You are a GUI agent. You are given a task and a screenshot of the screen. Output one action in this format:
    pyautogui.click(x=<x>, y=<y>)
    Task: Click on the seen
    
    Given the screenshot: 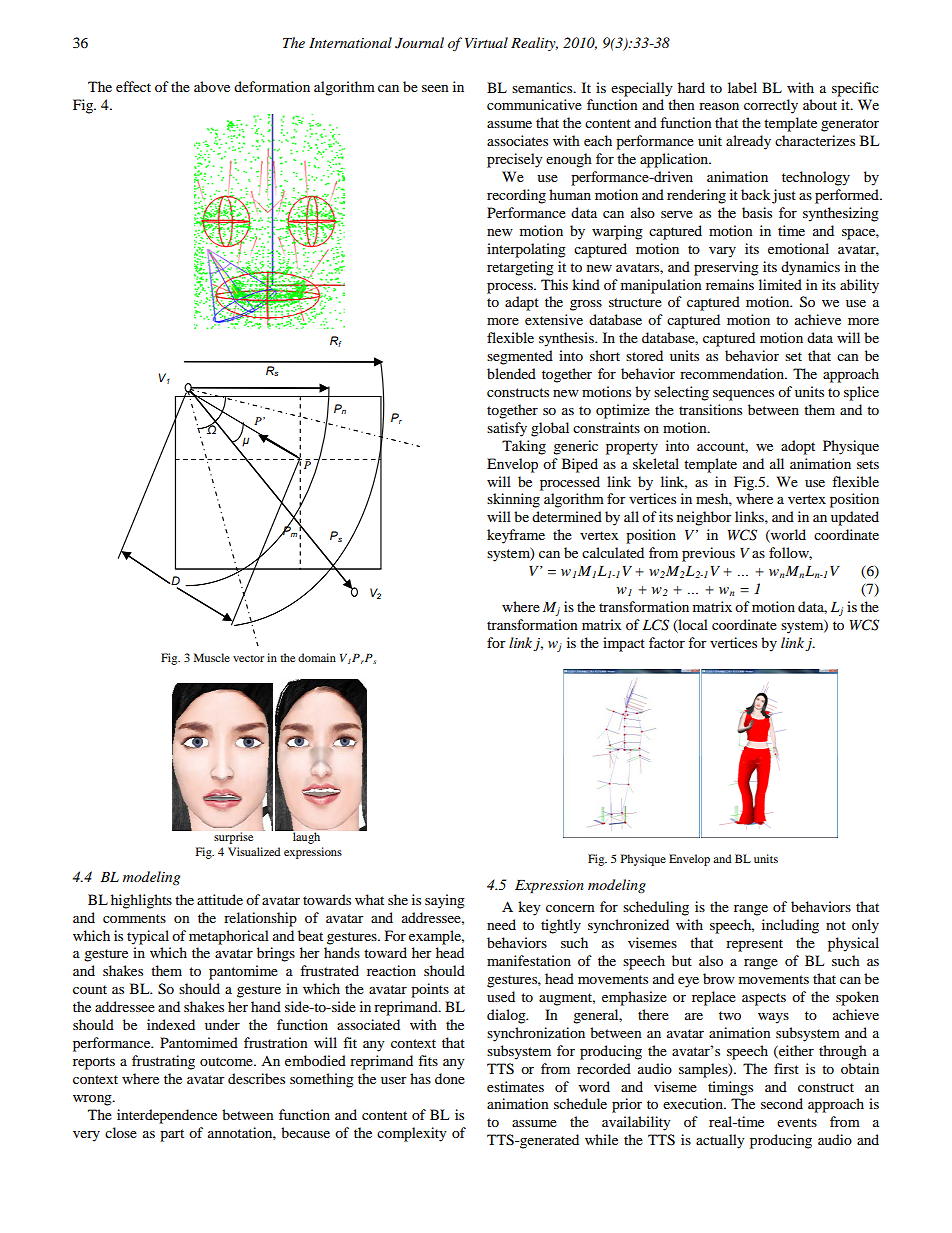 What is the action you would take?
    pyautogui.click(x=435, y=88)
